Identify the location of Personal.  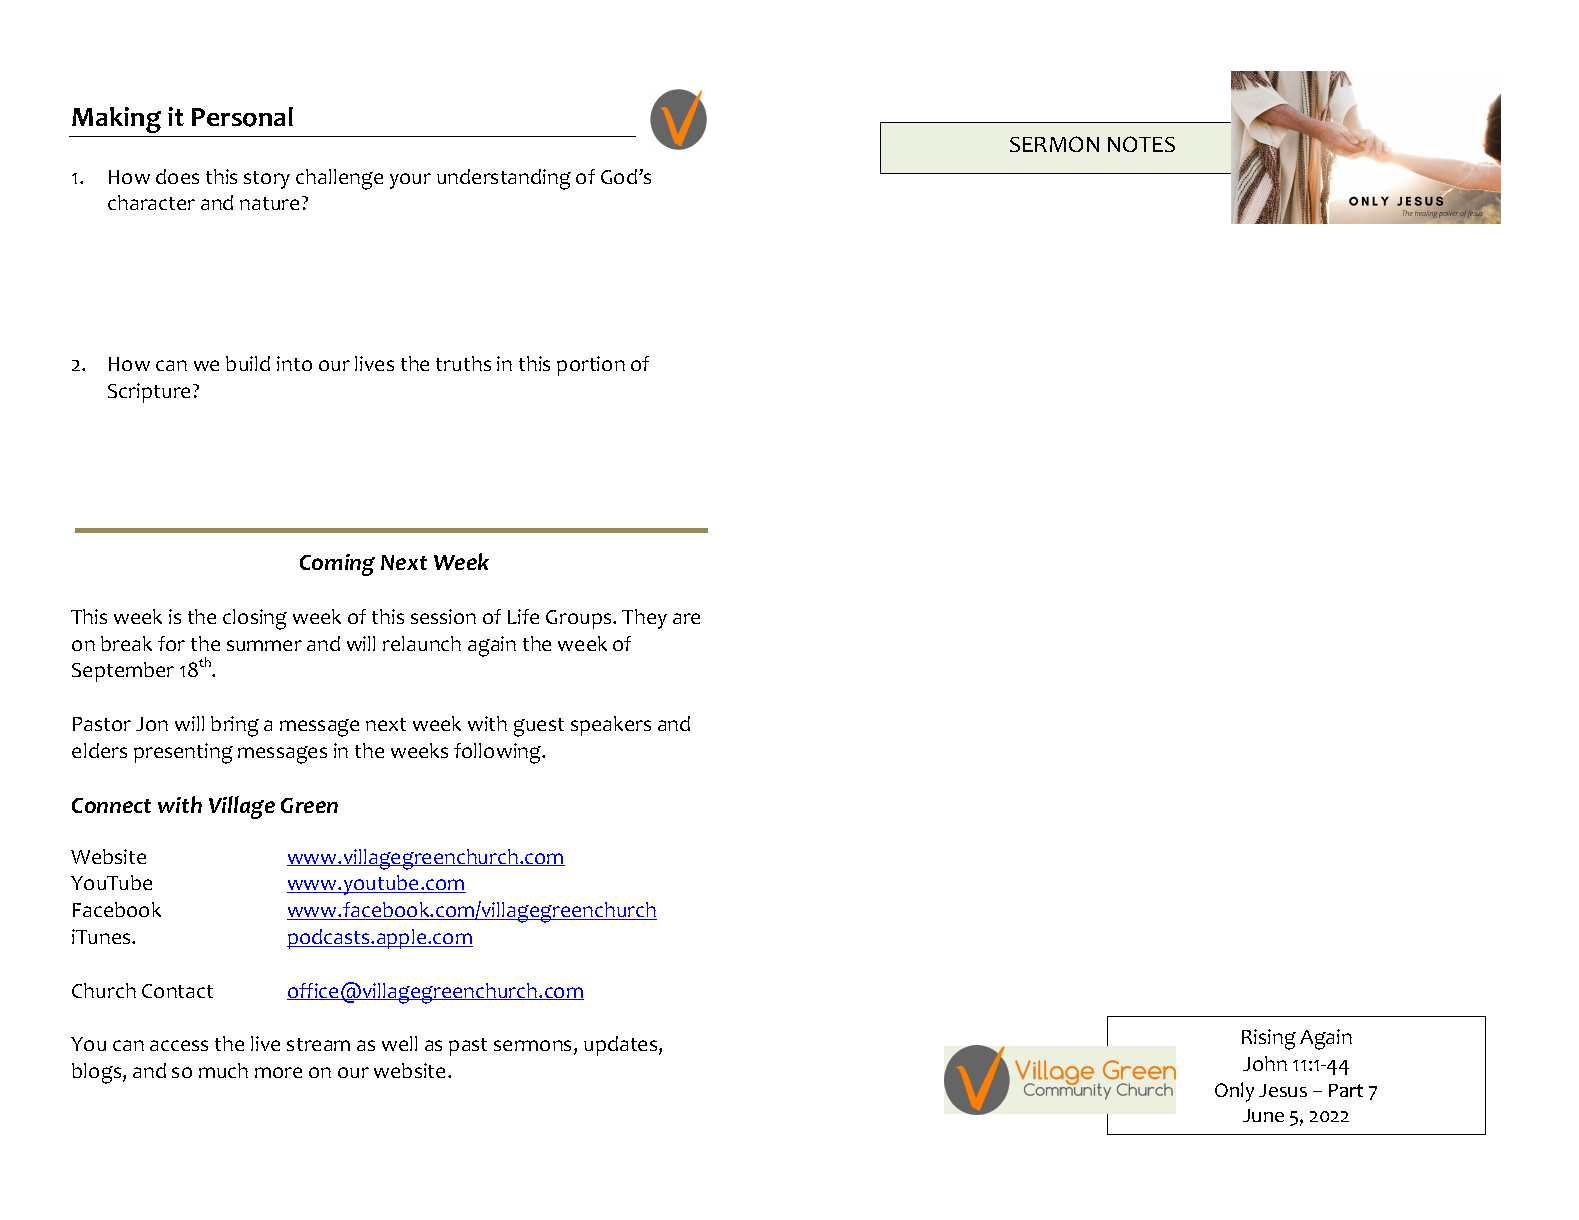
(242, 117).
